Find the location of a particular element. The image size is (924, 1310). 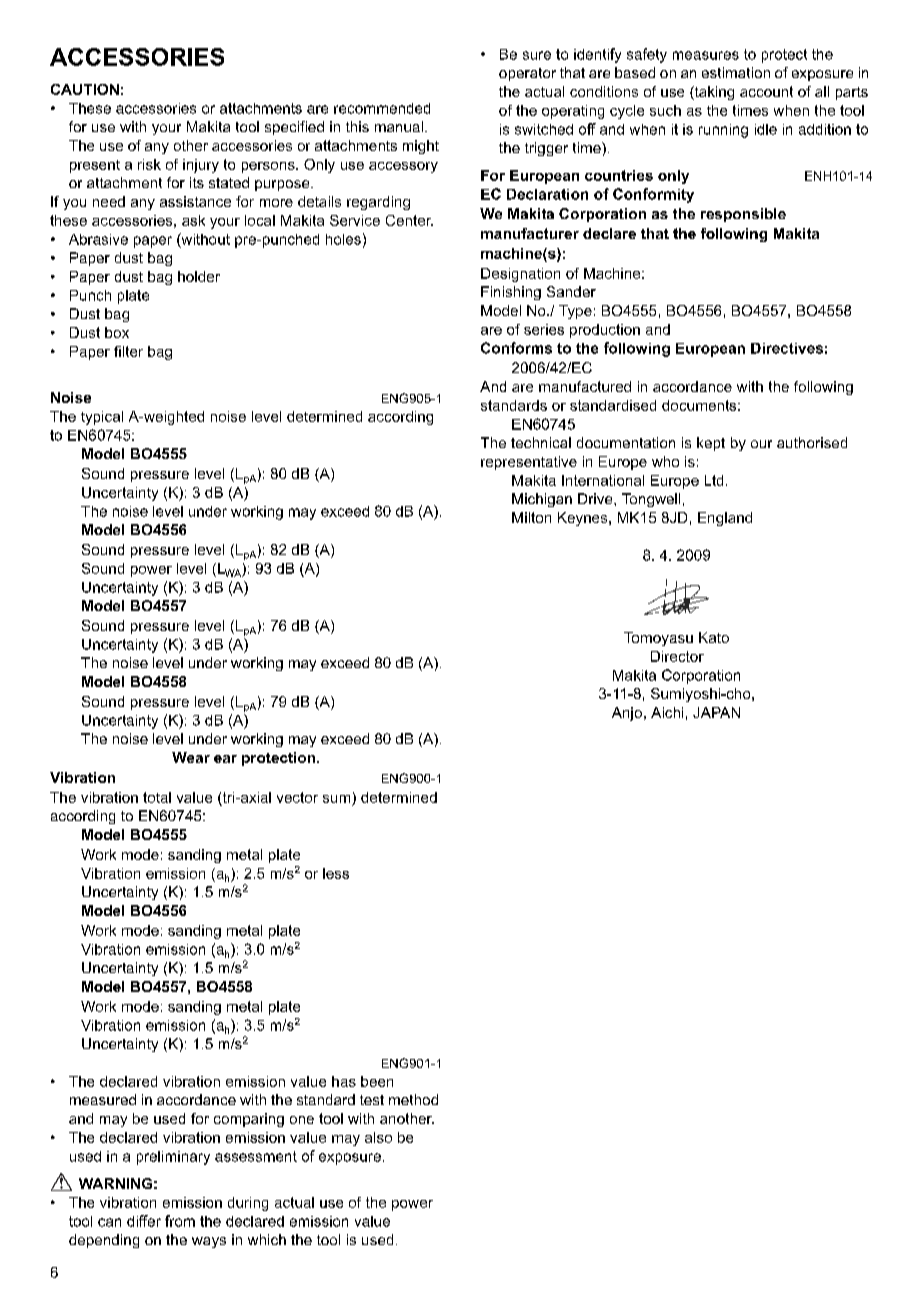

Milton is located at coordinates (531, 517).
